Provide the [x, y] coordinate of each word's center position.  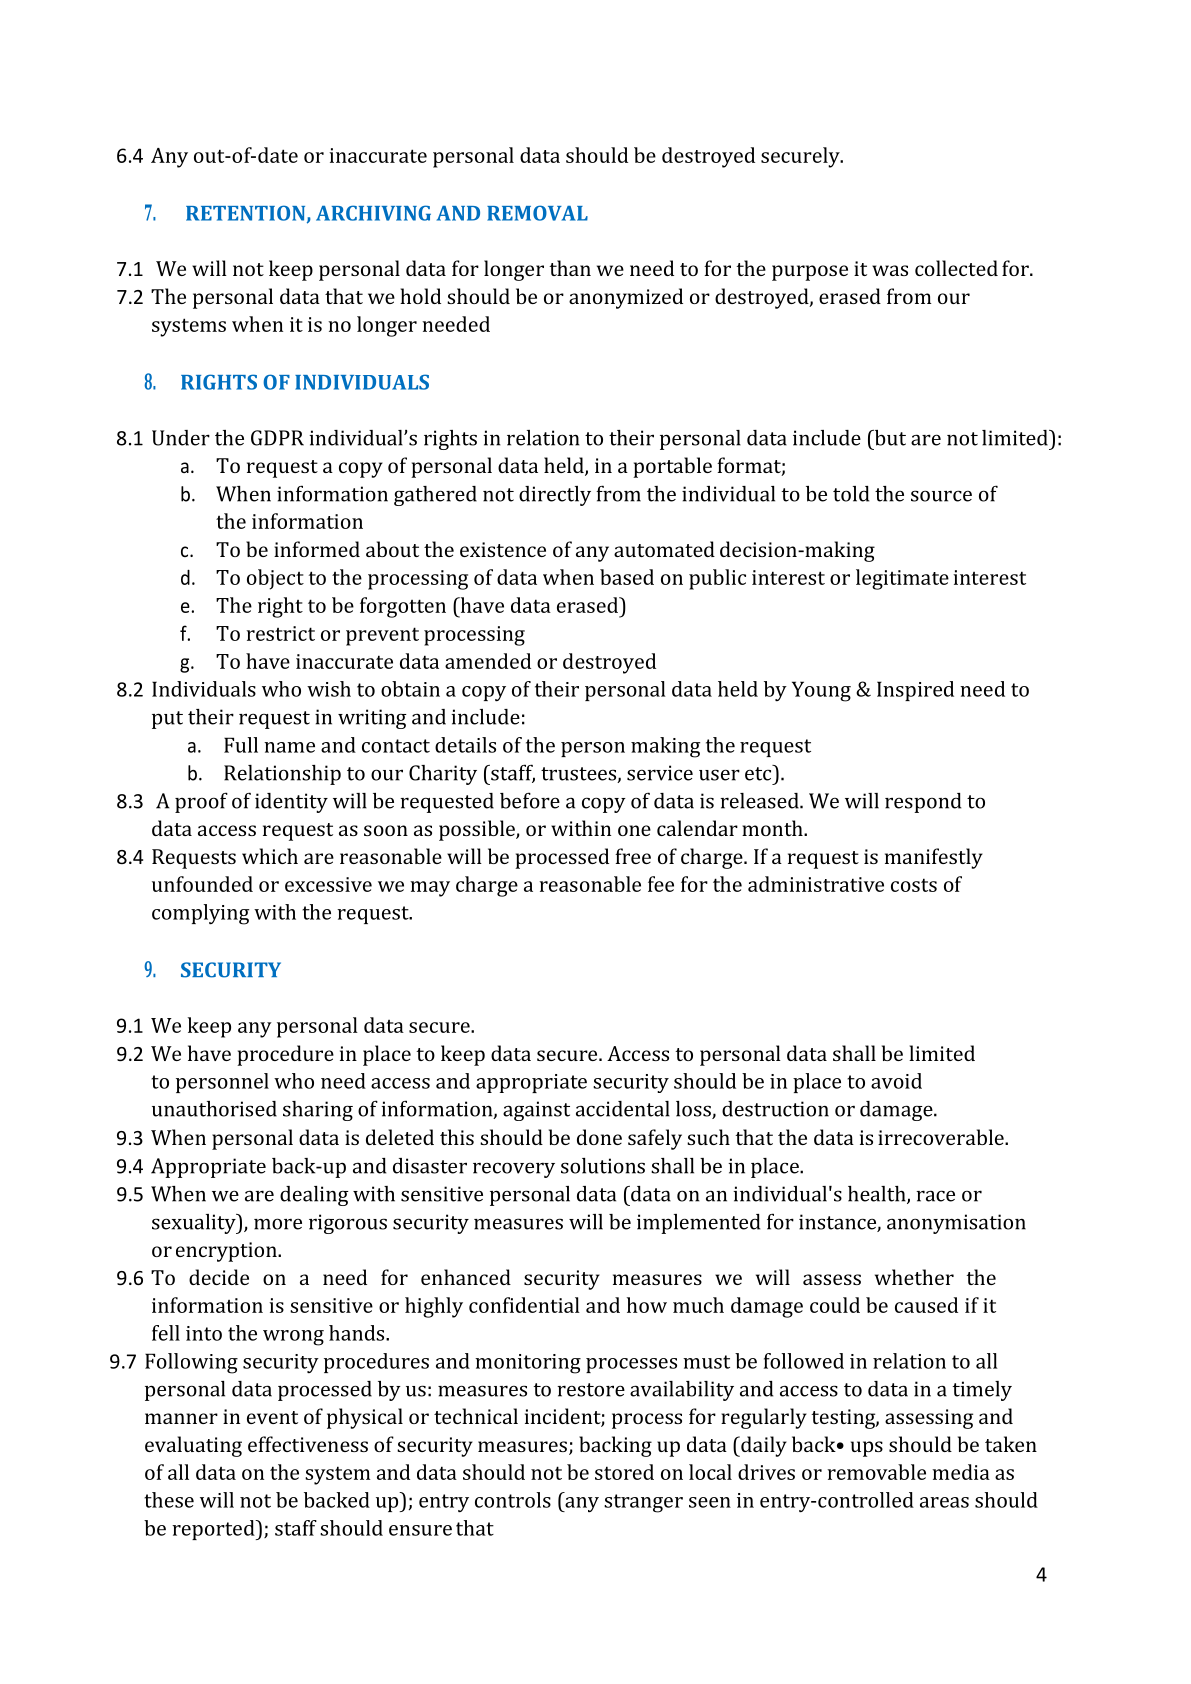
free [633, 856]
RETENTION [247, 214]
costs [914, 885]
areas [944, 1502]
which [270, 856]
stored [624, 1472]
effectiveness [308, 1444]
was [890, 270]
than [570, 268]
